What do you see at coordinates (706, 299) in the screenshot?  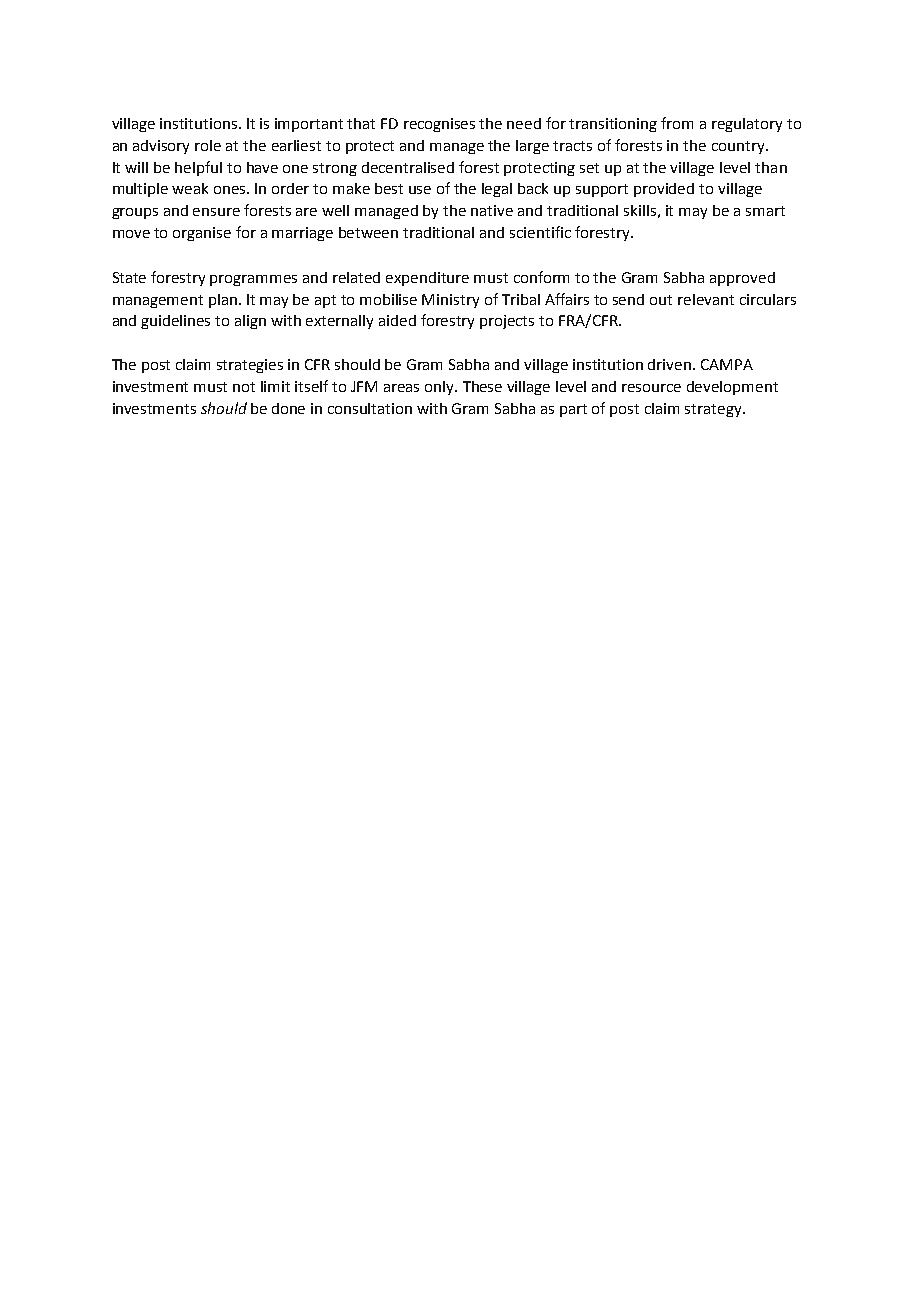 I see `relevant` at bounding box center [706, 299].
